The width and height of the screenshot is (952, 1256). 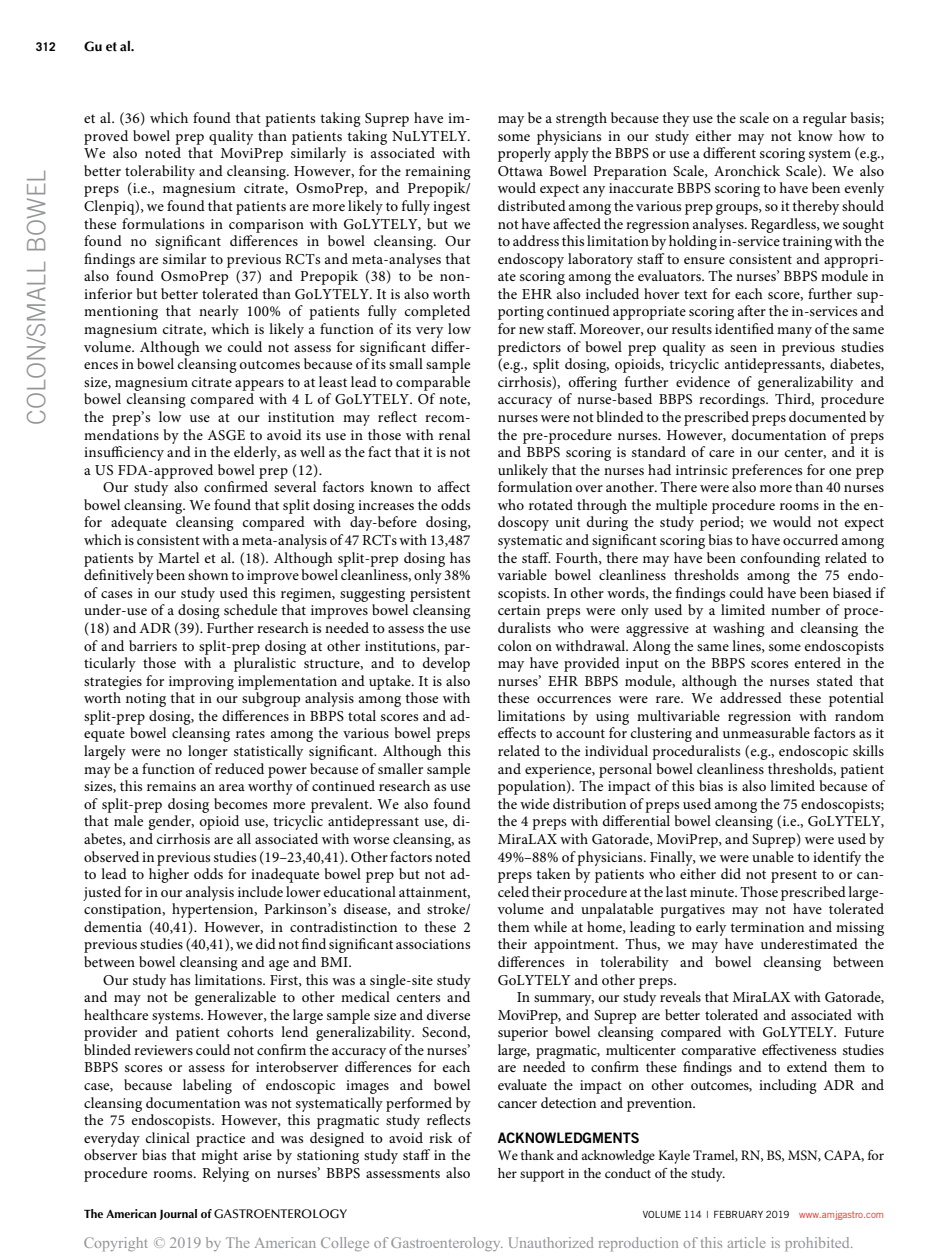 What do you see at coordinates (266, 226) in the screenshot?
I see `comparison` at bounding box center [266, 226].
